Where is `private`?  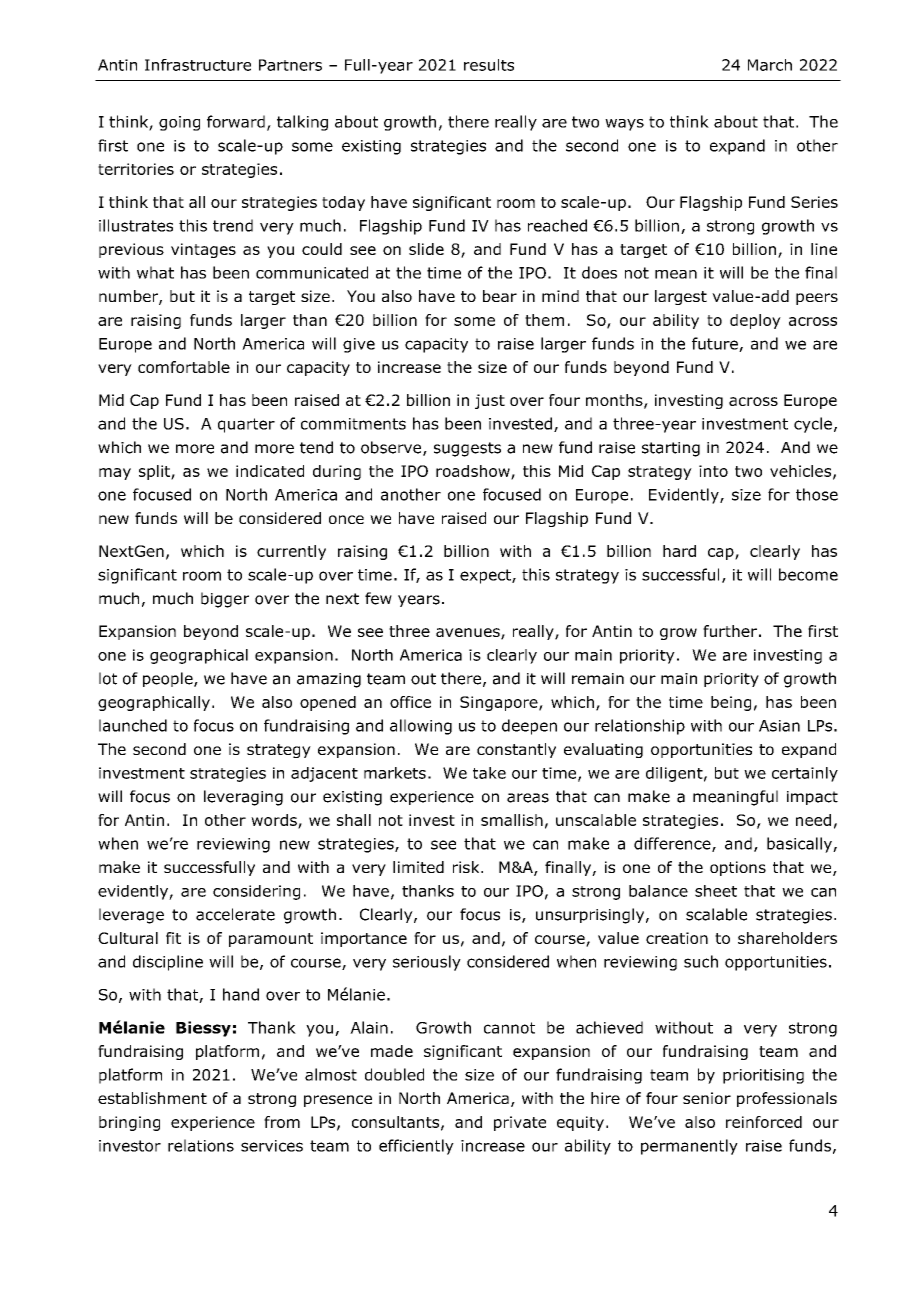 private is located at coordinates (520, 1123).
